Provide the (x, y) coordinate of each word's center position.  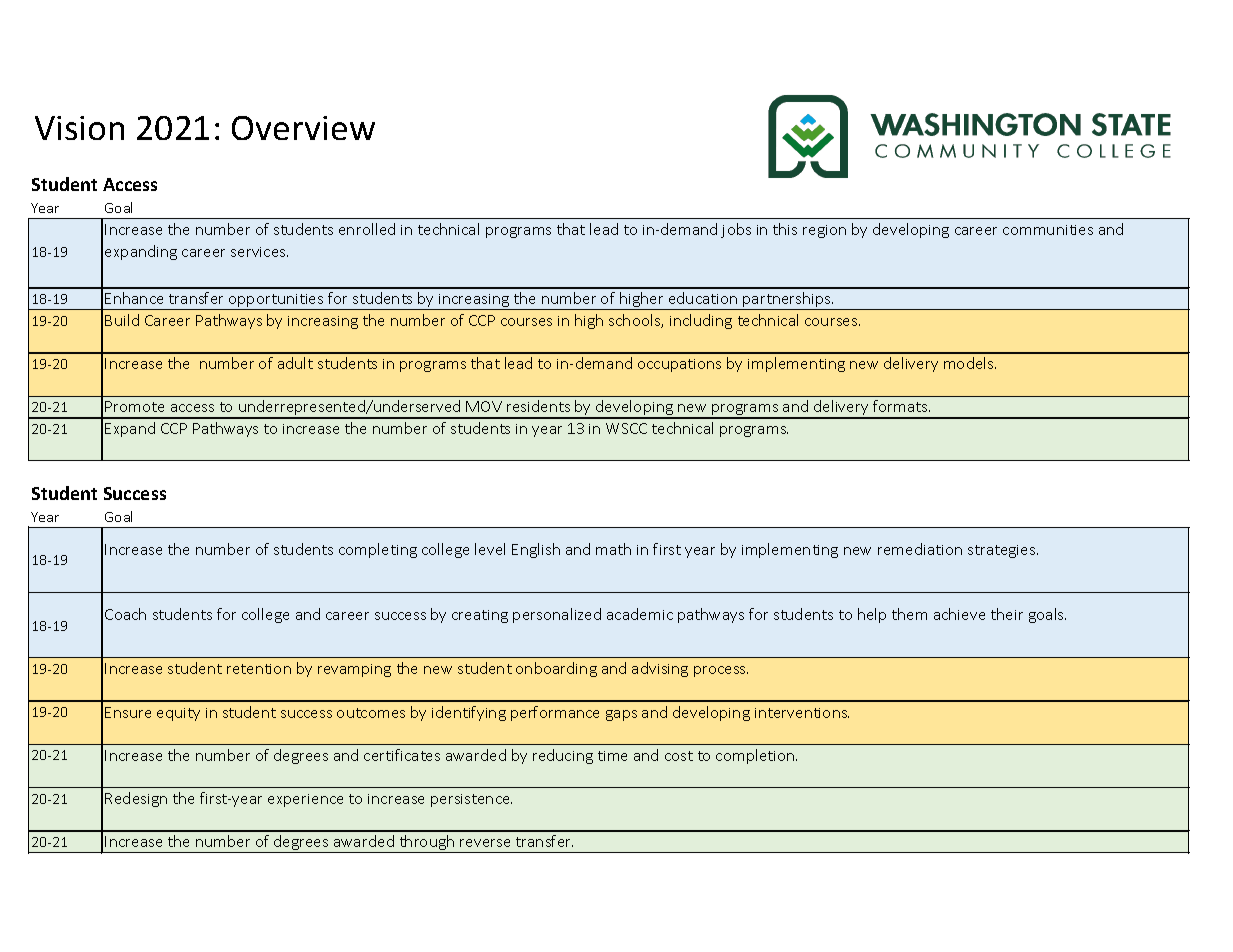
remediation (920, 549)
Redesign (136, 799)
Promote (134, 406)
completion (756, 756)
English (536, 550)
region (824, 231)
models (970, 363)
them (909, 614)
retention (259, 669)
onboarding (556, 669)
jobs (736, 230)
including (701, 321)
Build (122, 320)
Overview (303, 128)
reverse (485, 843)
